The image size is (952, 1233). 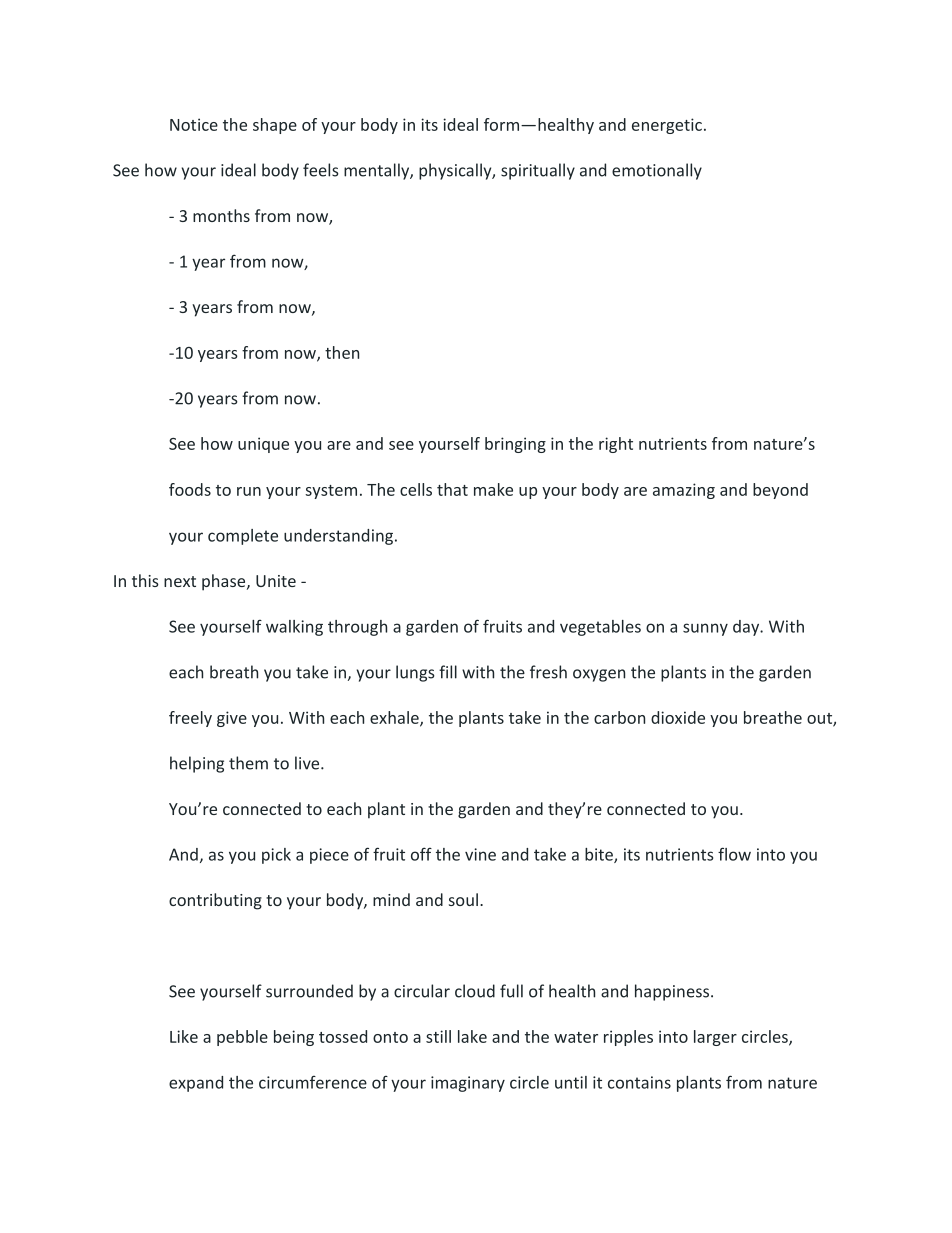 What do you see at coordinates (184, 1036) in the screenshot?
I see `Like` at bounding box center [184, 1036].
